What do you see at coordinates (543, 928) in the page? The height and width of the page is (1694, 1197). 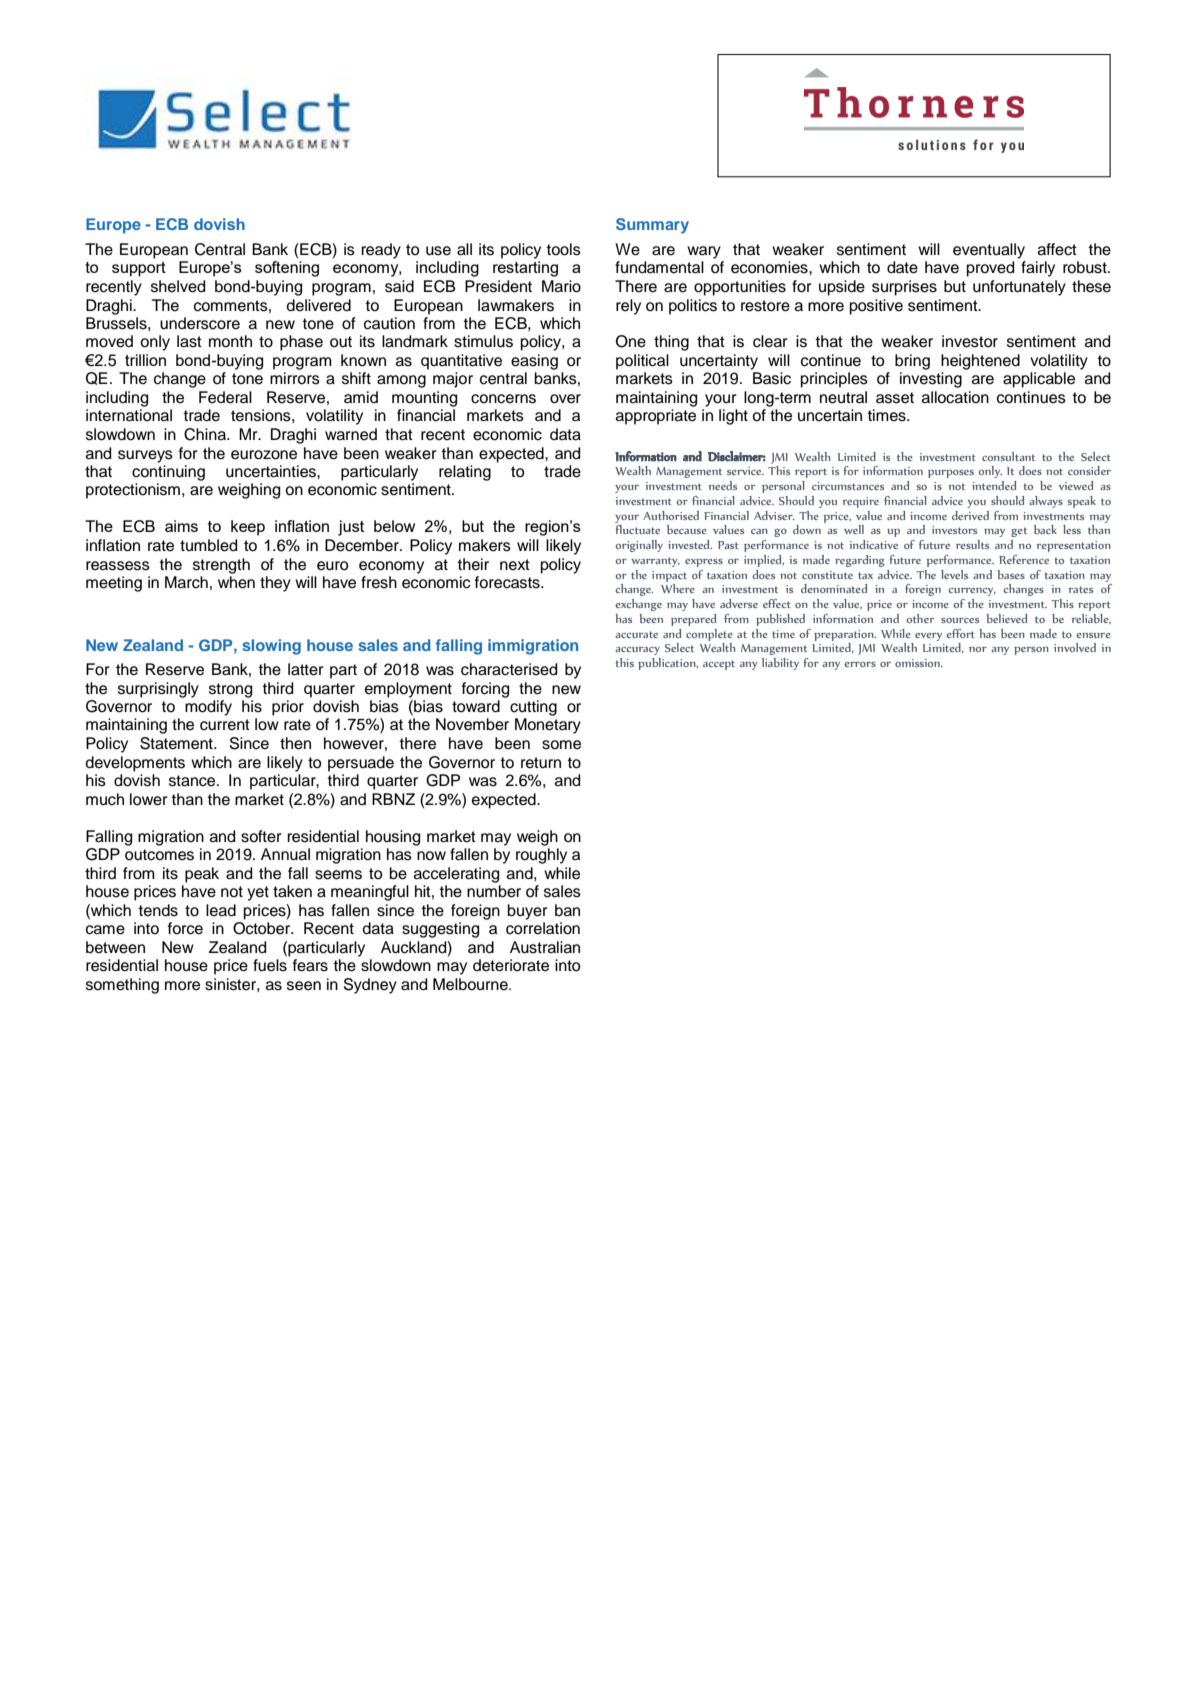 I see `correlation` at bounding box center [543, 928].
